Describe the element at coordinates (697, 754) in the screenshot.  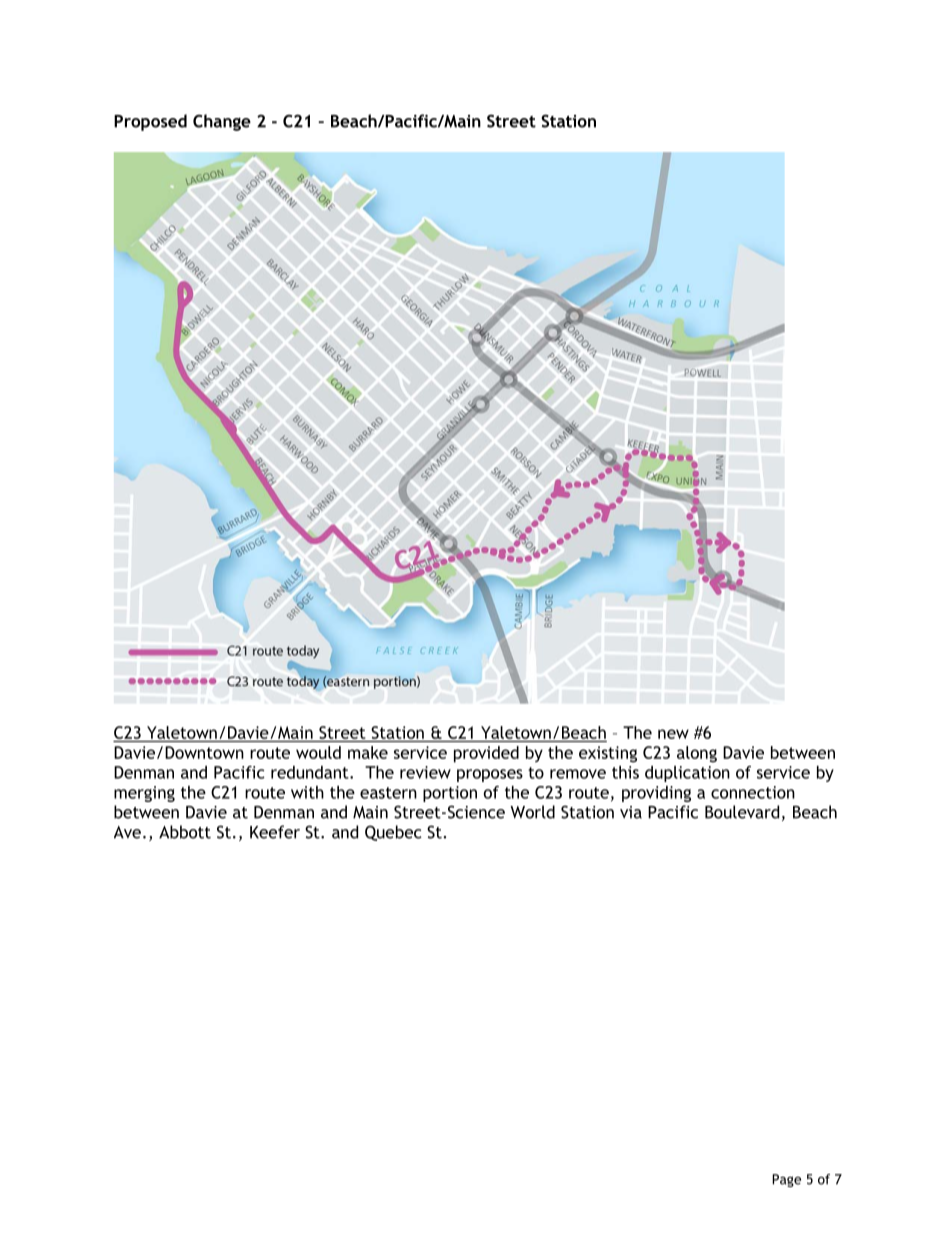
I see `along` at that location.
